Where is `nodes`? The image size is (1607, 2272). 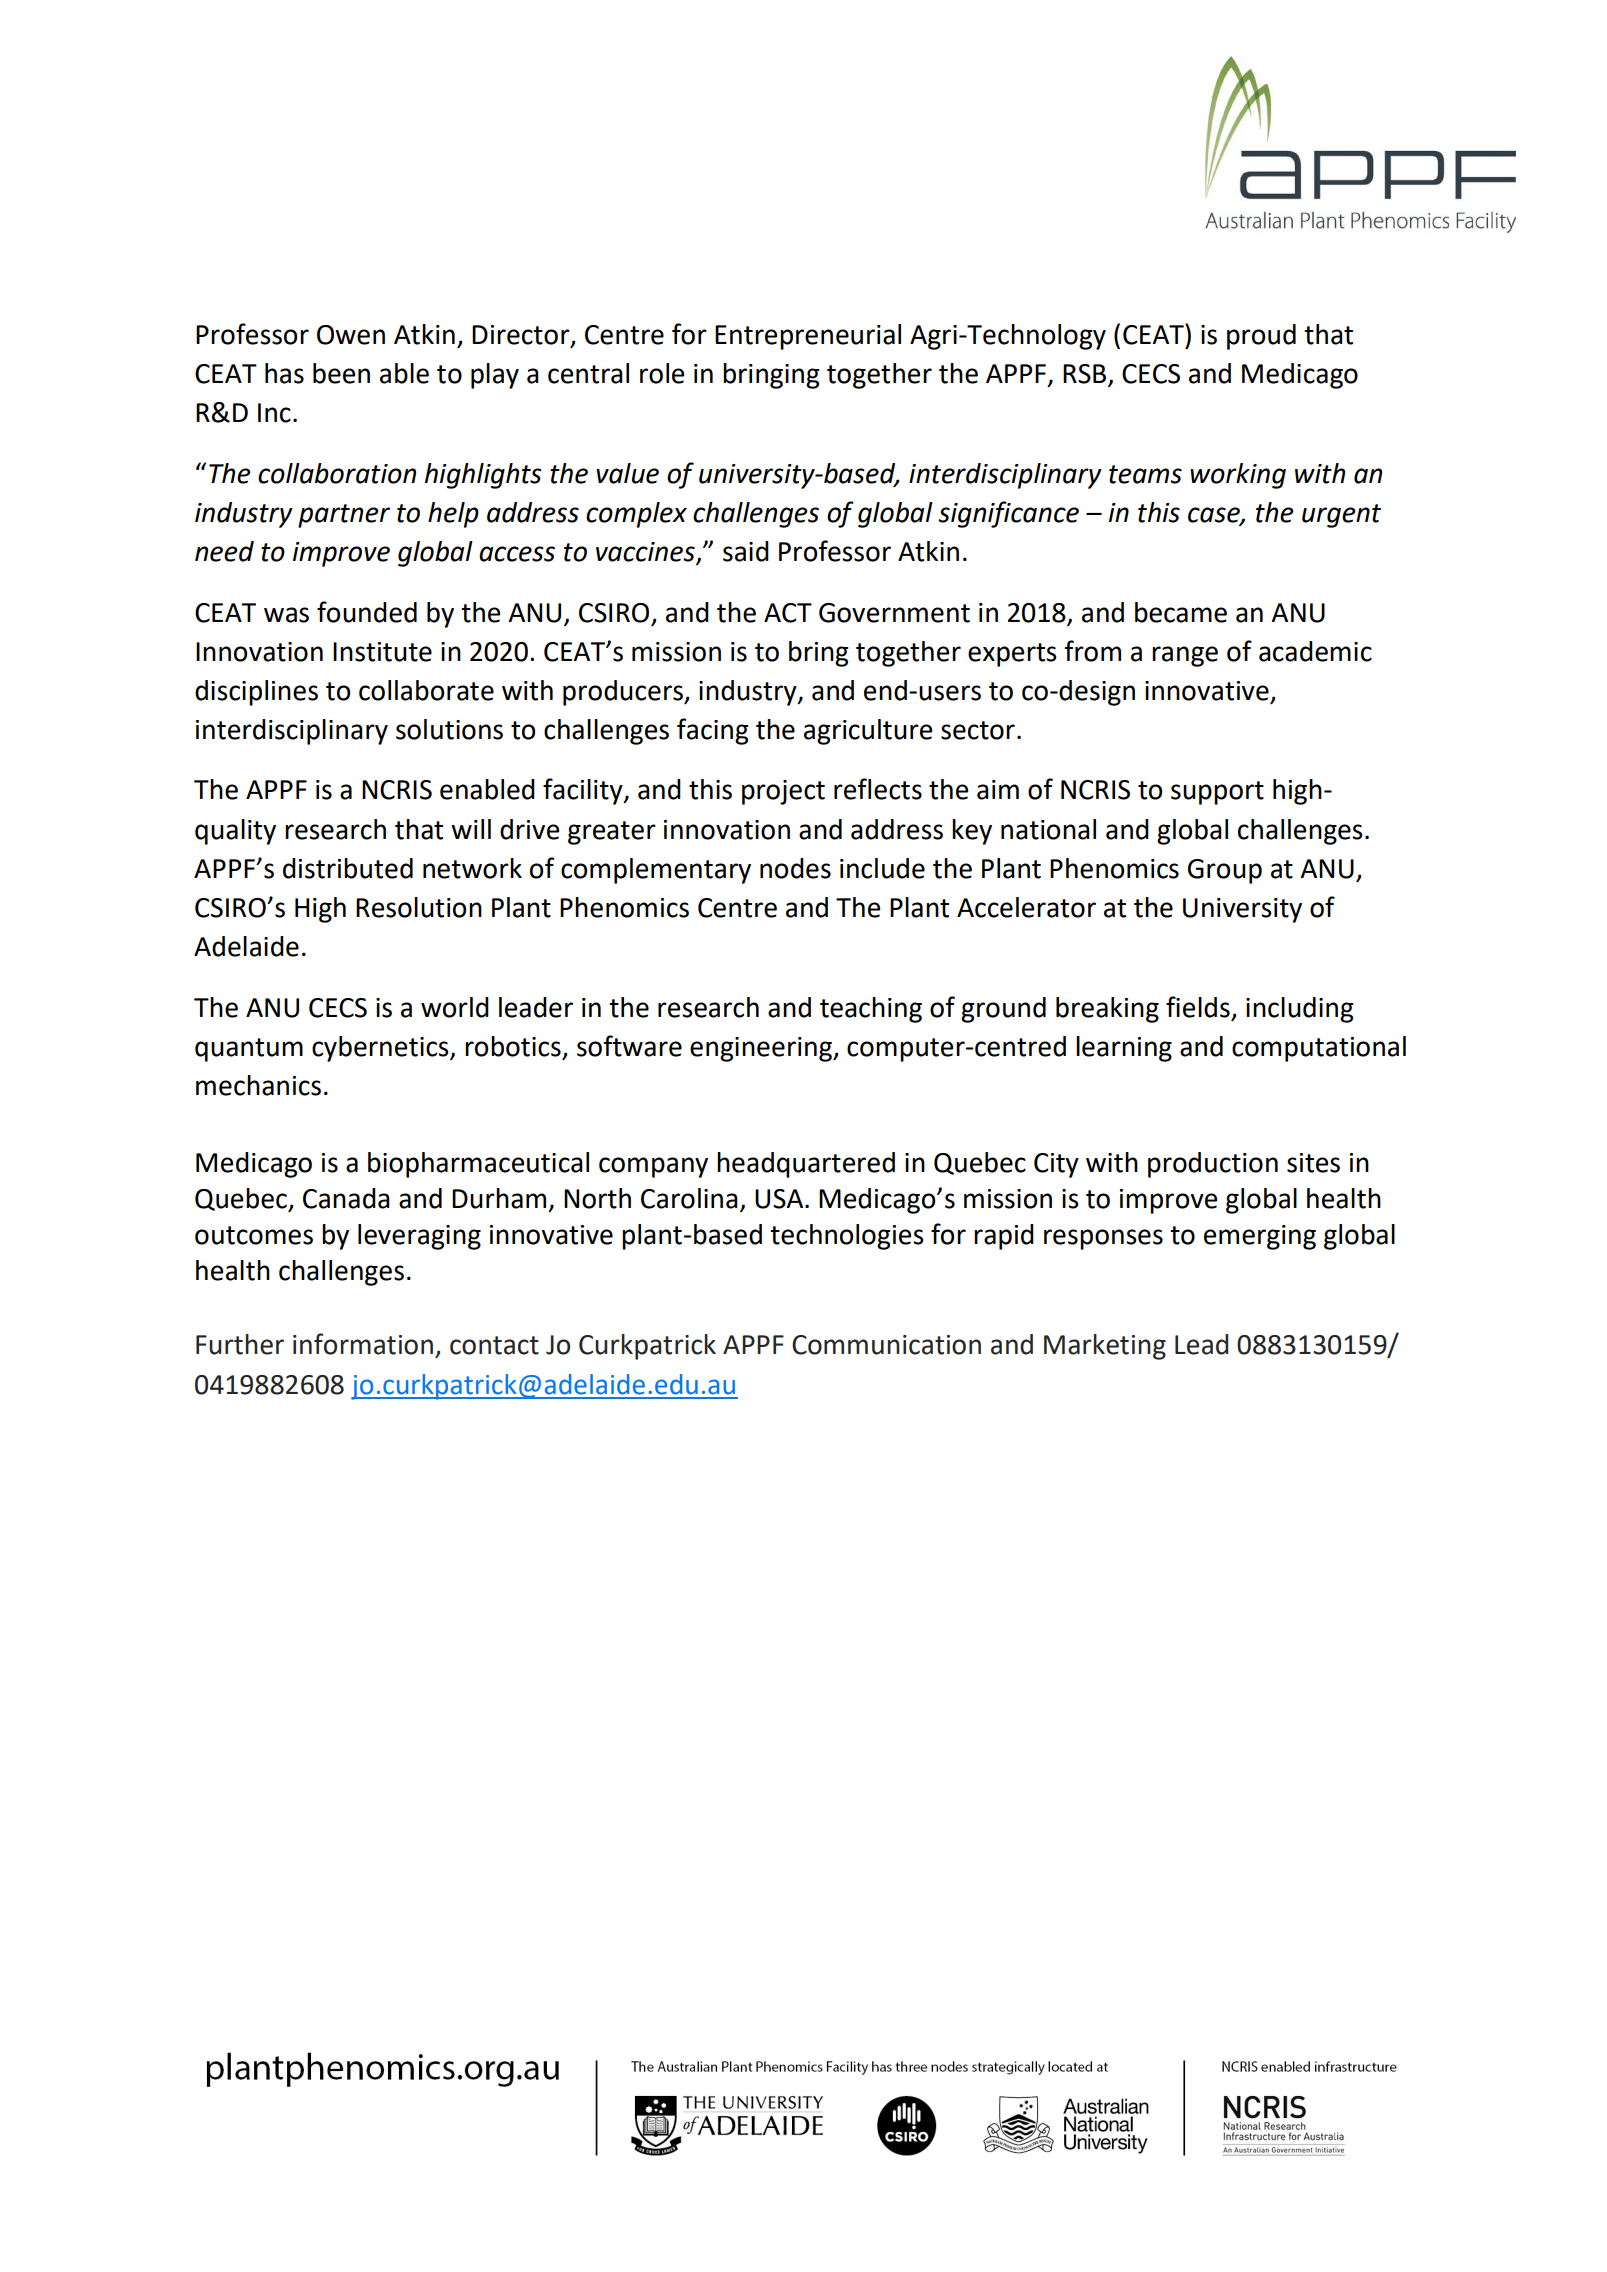 nodes is located at coordinates (795, 868).
